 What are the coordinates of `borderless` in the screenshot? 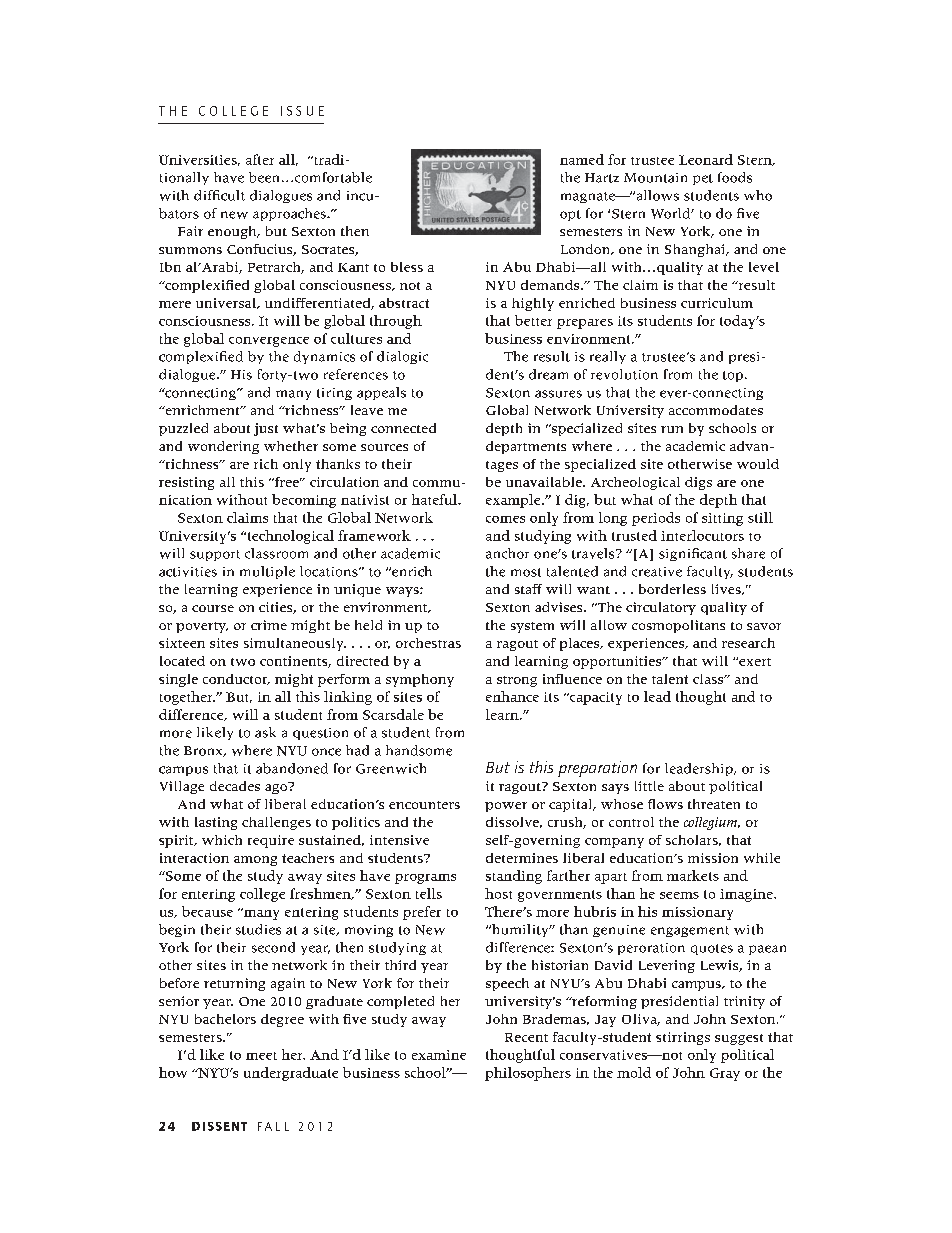 It's located at (672, 589).
